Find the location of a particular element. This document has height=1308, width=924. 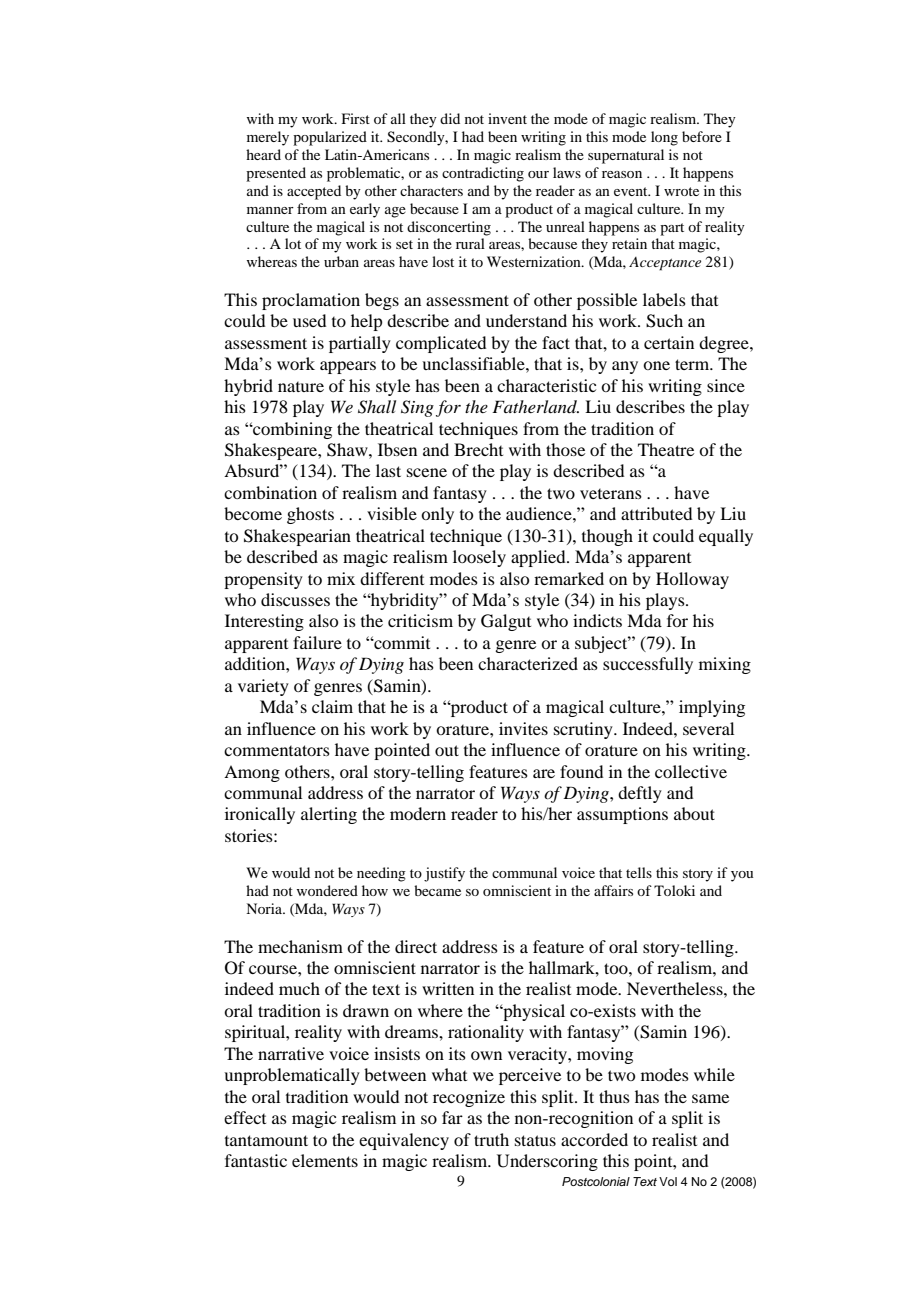

popularized is located at coordinates (330, 138).
